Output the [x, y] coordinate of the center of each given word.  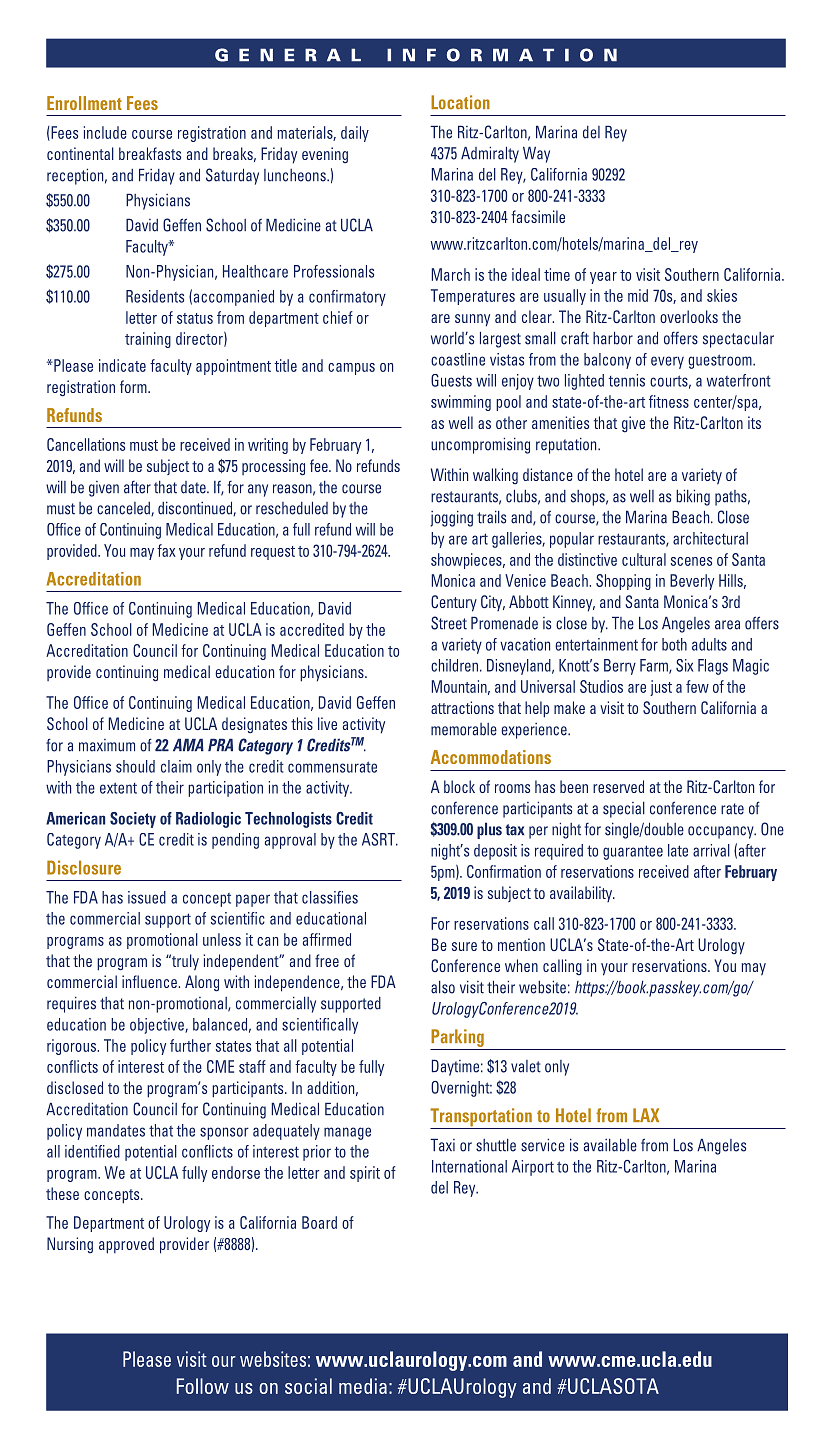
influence [150, 981]
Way [536, 154]
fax [166, 550]
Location [460, 102]
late [678, 850]
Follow [203, 1386]
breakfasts [150, 153]
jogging [452, 518]
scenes [691, 561]
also [443, 987]
